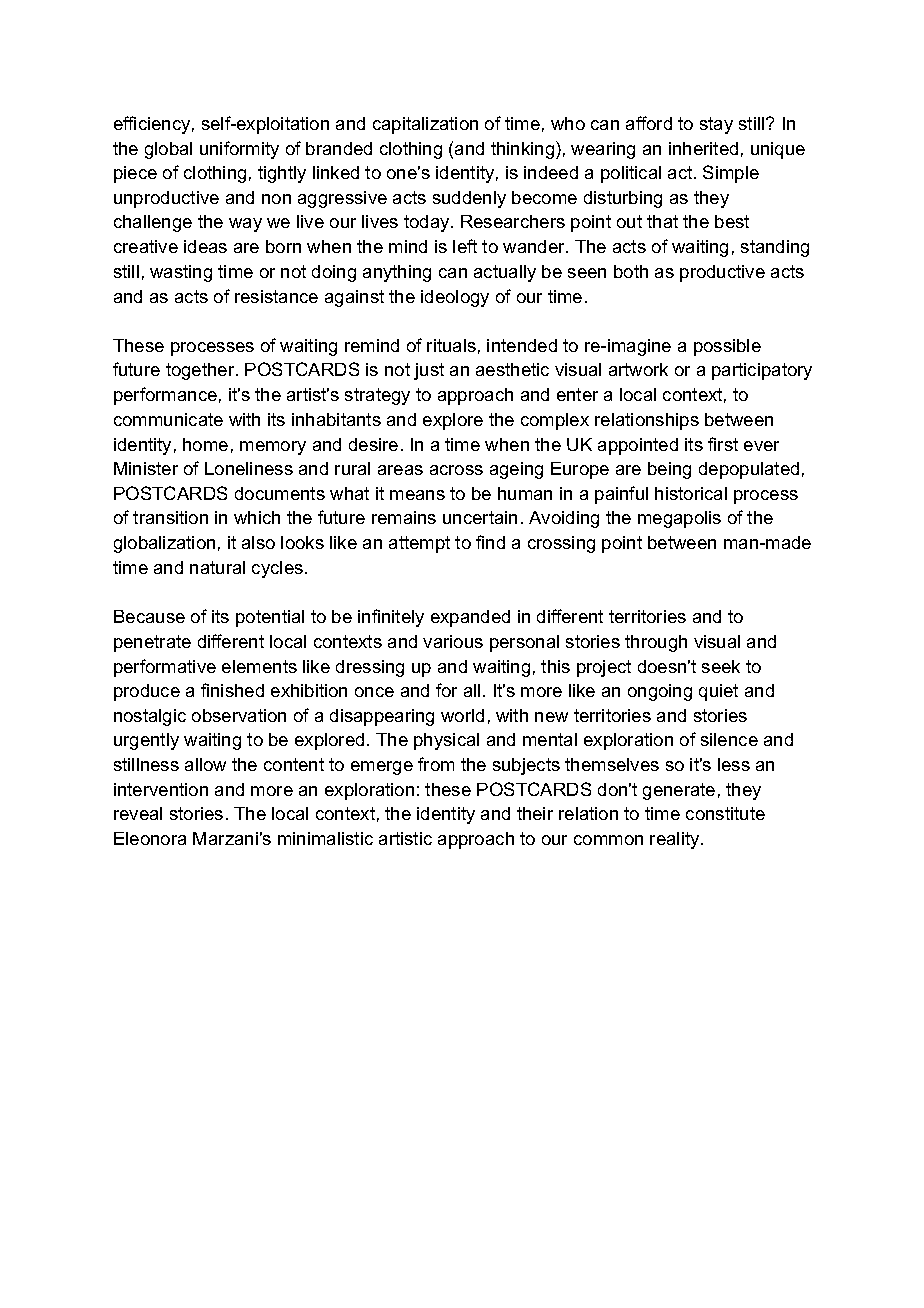  Describe the element at coordinates (239, 150) in the image. I see `uniformity` at that location.
